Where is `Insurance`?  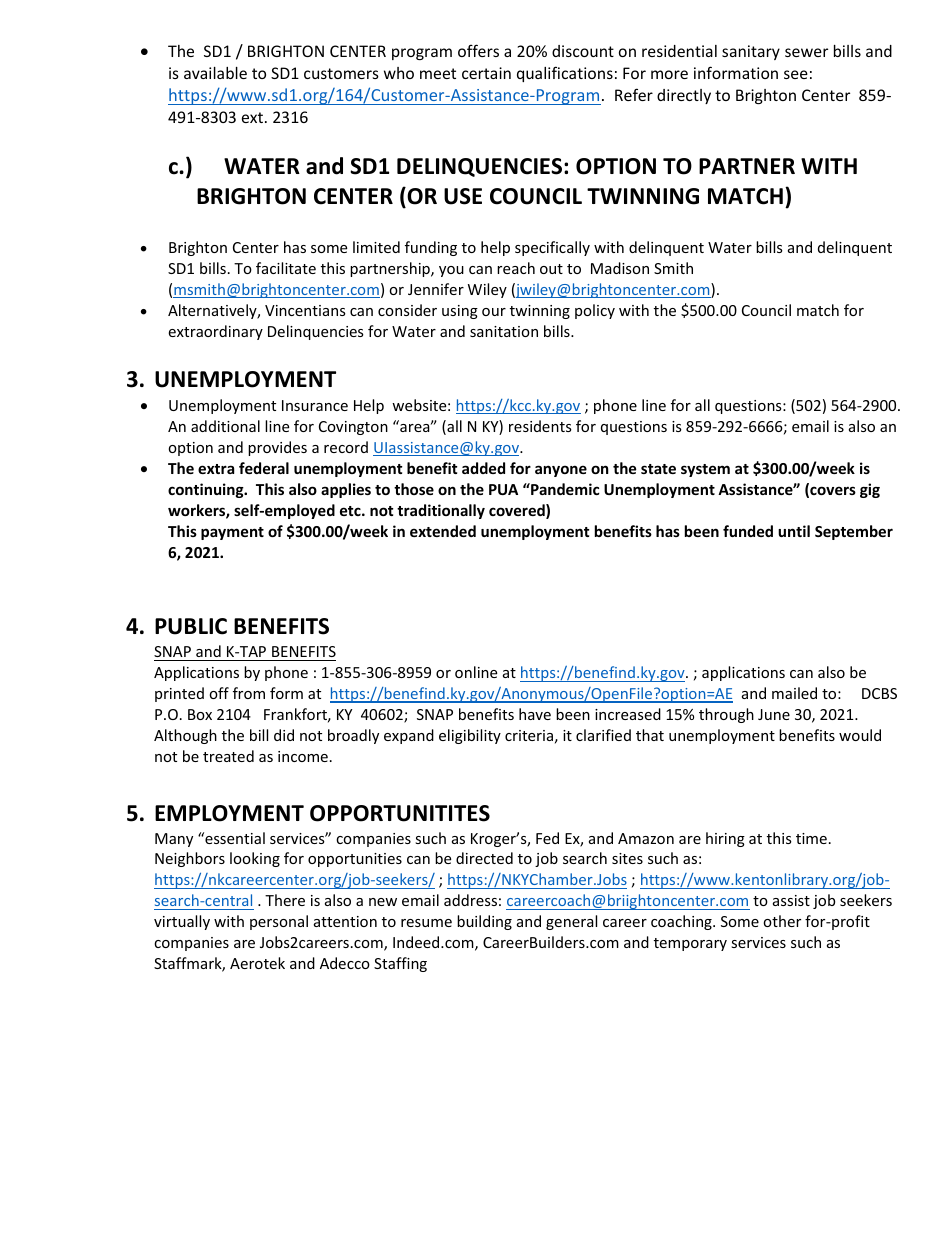
Insurance is located at coordinates (315, 405).
